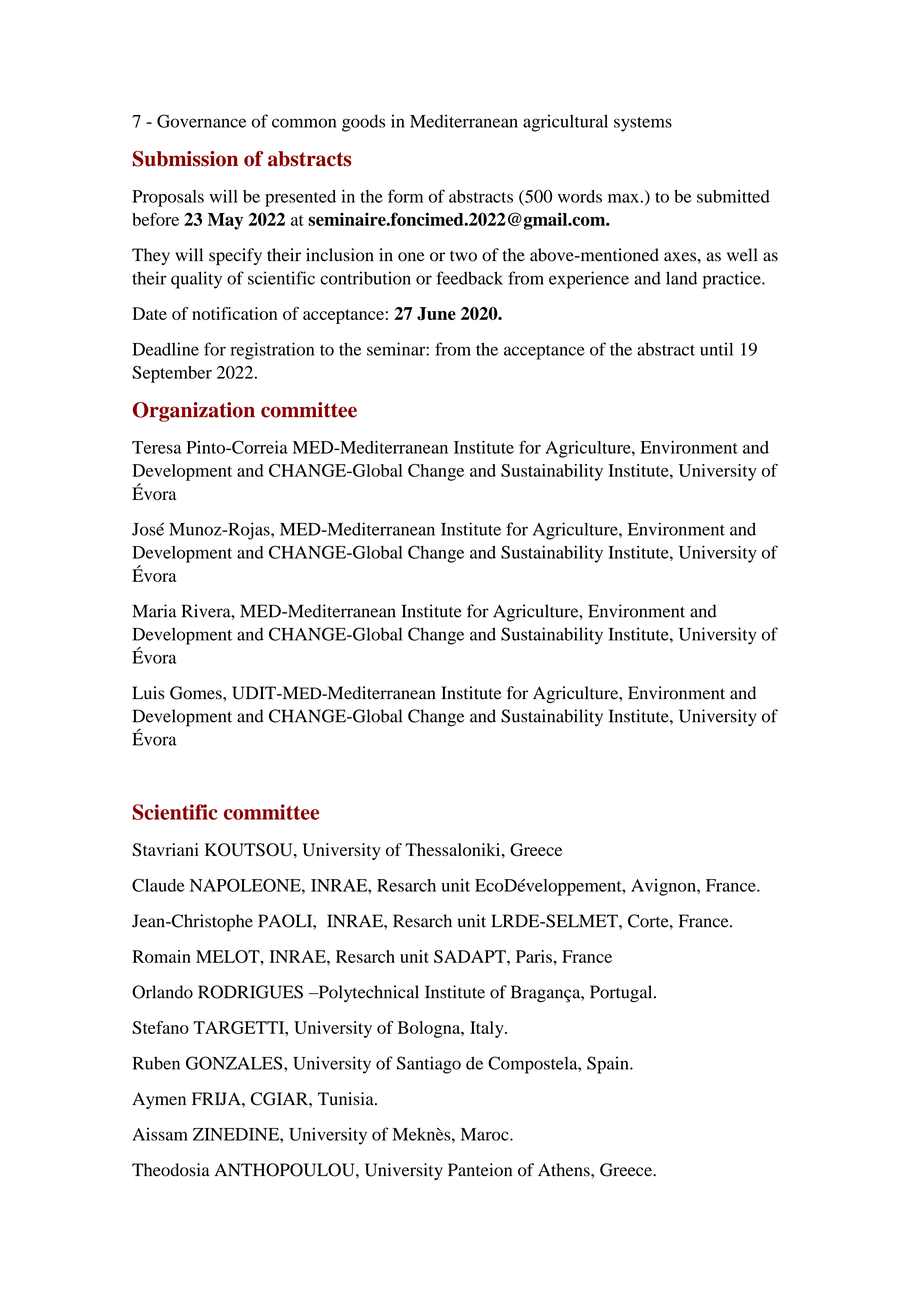 This page has width=924, height=1308. I want to click on Paris, so click(535, 956).
